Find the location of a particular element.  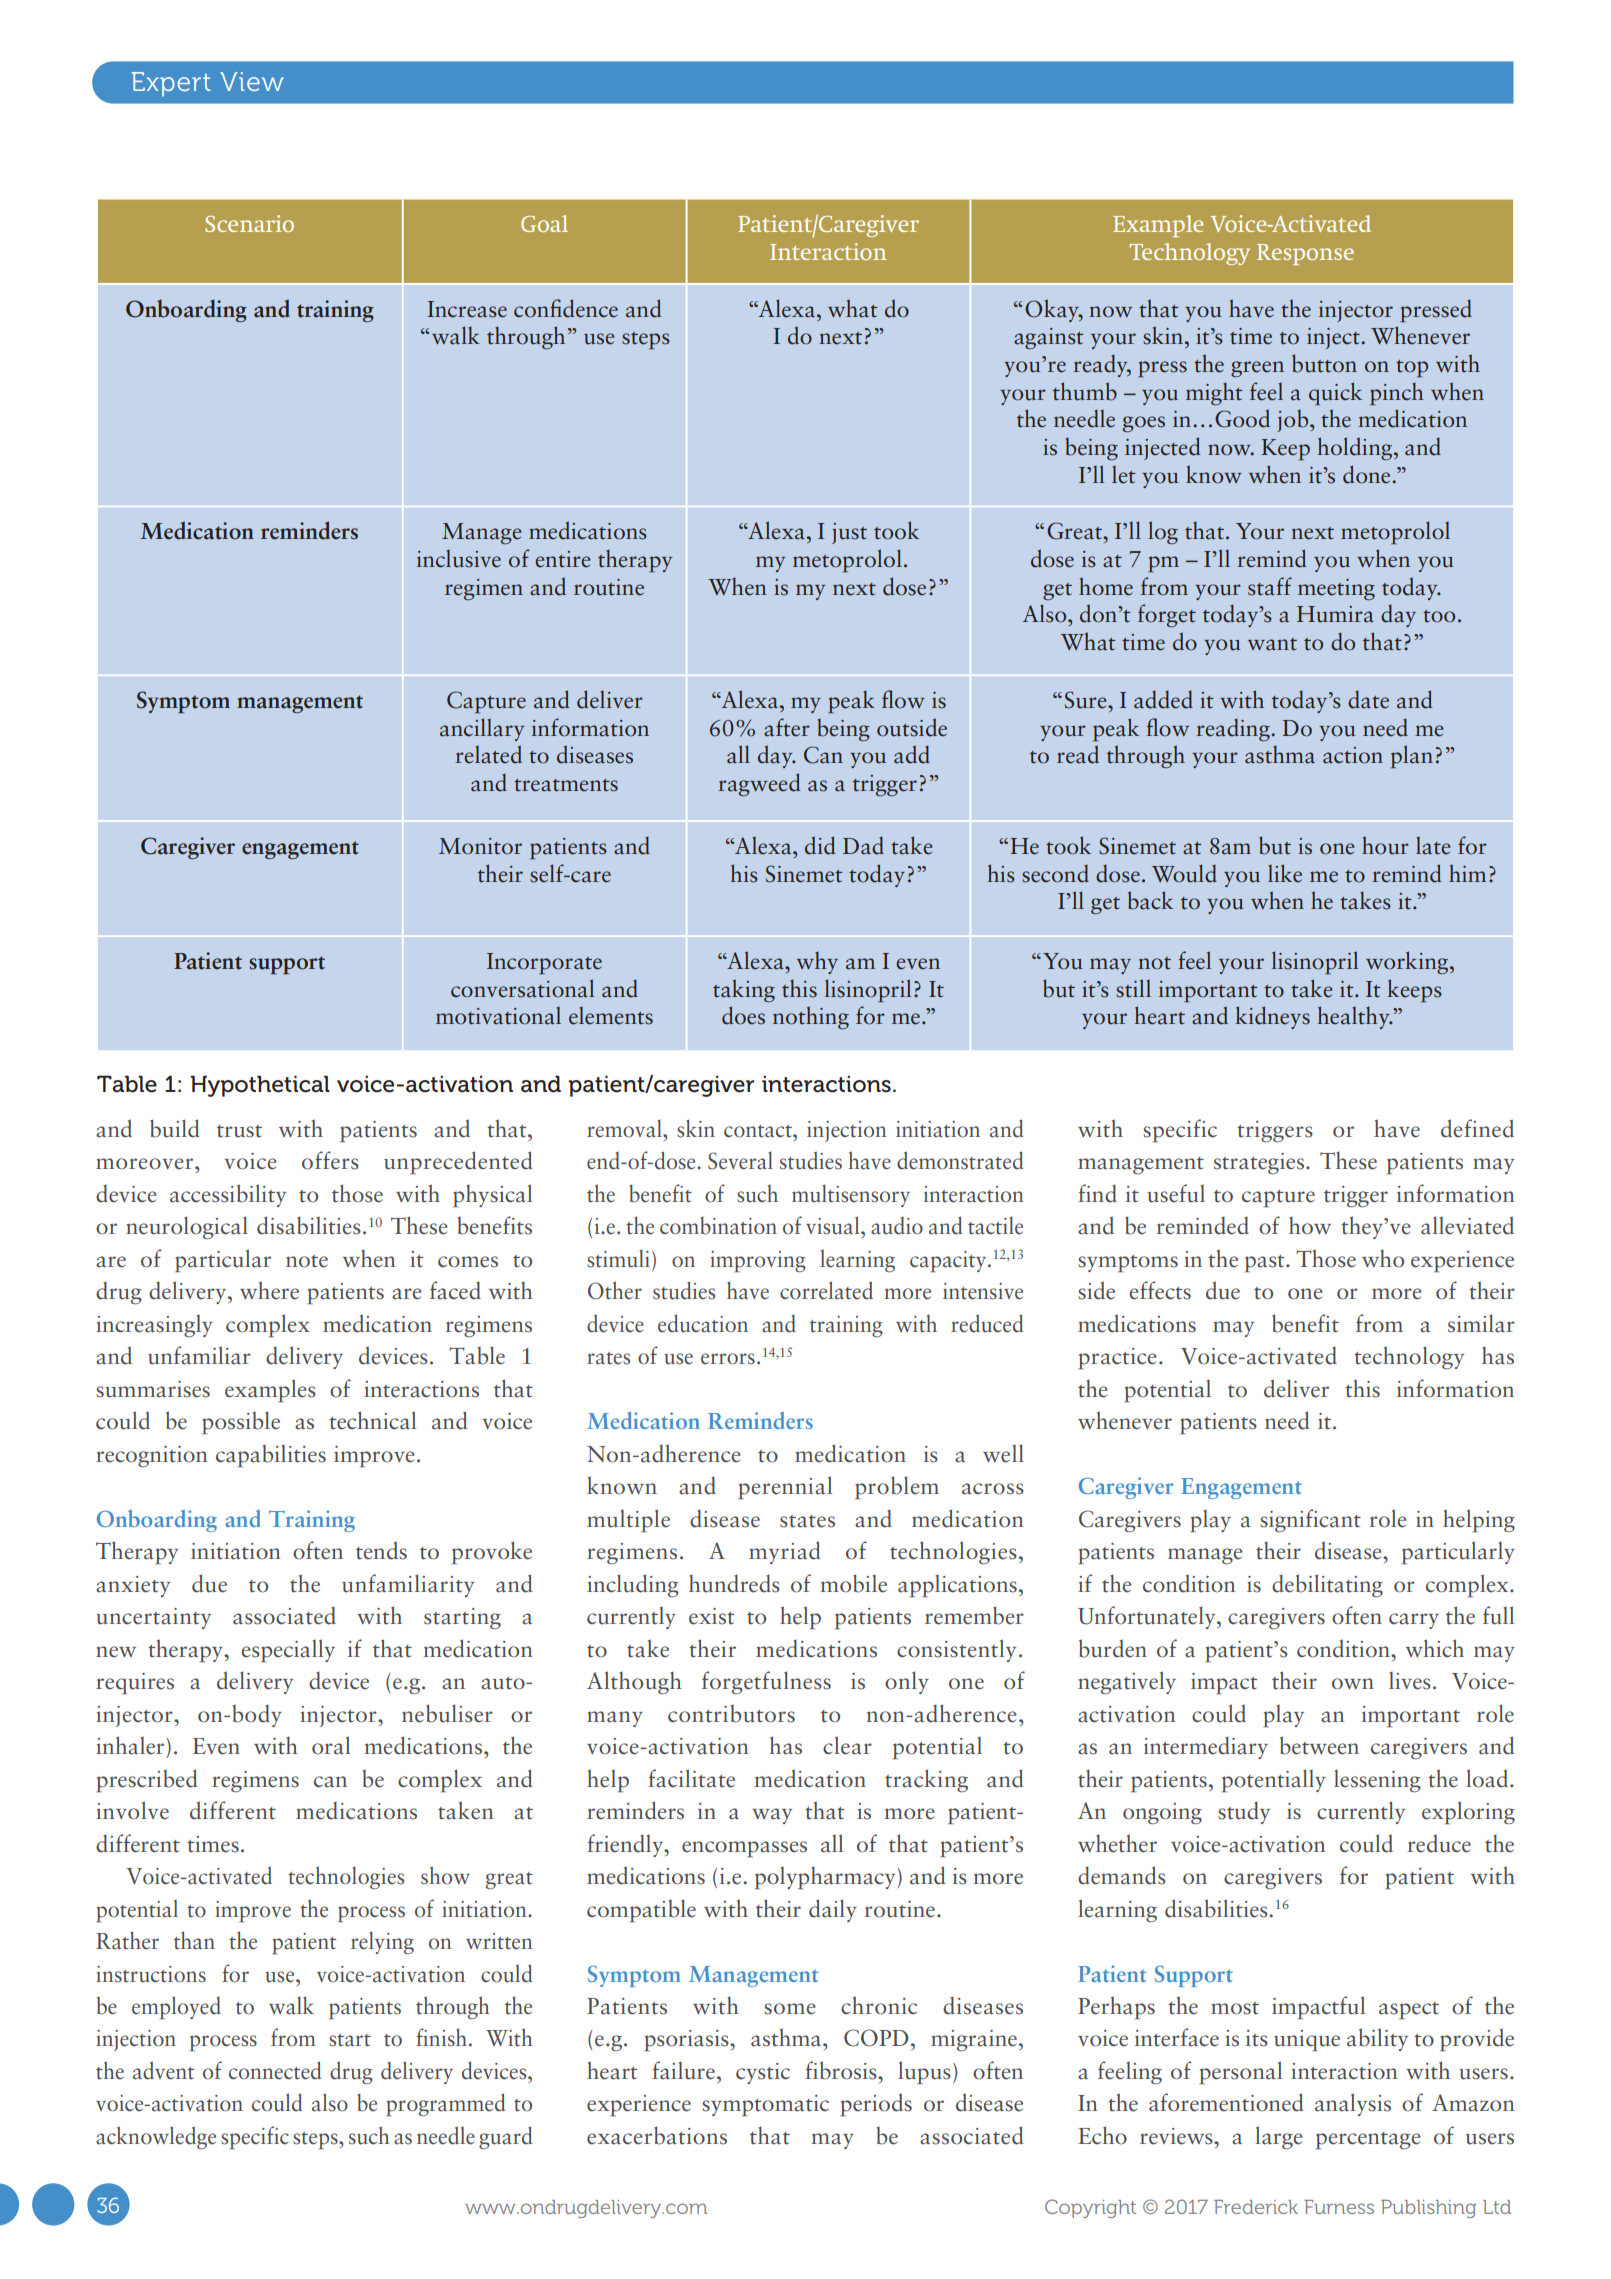

clear is located at coordinates (847, 1745).
